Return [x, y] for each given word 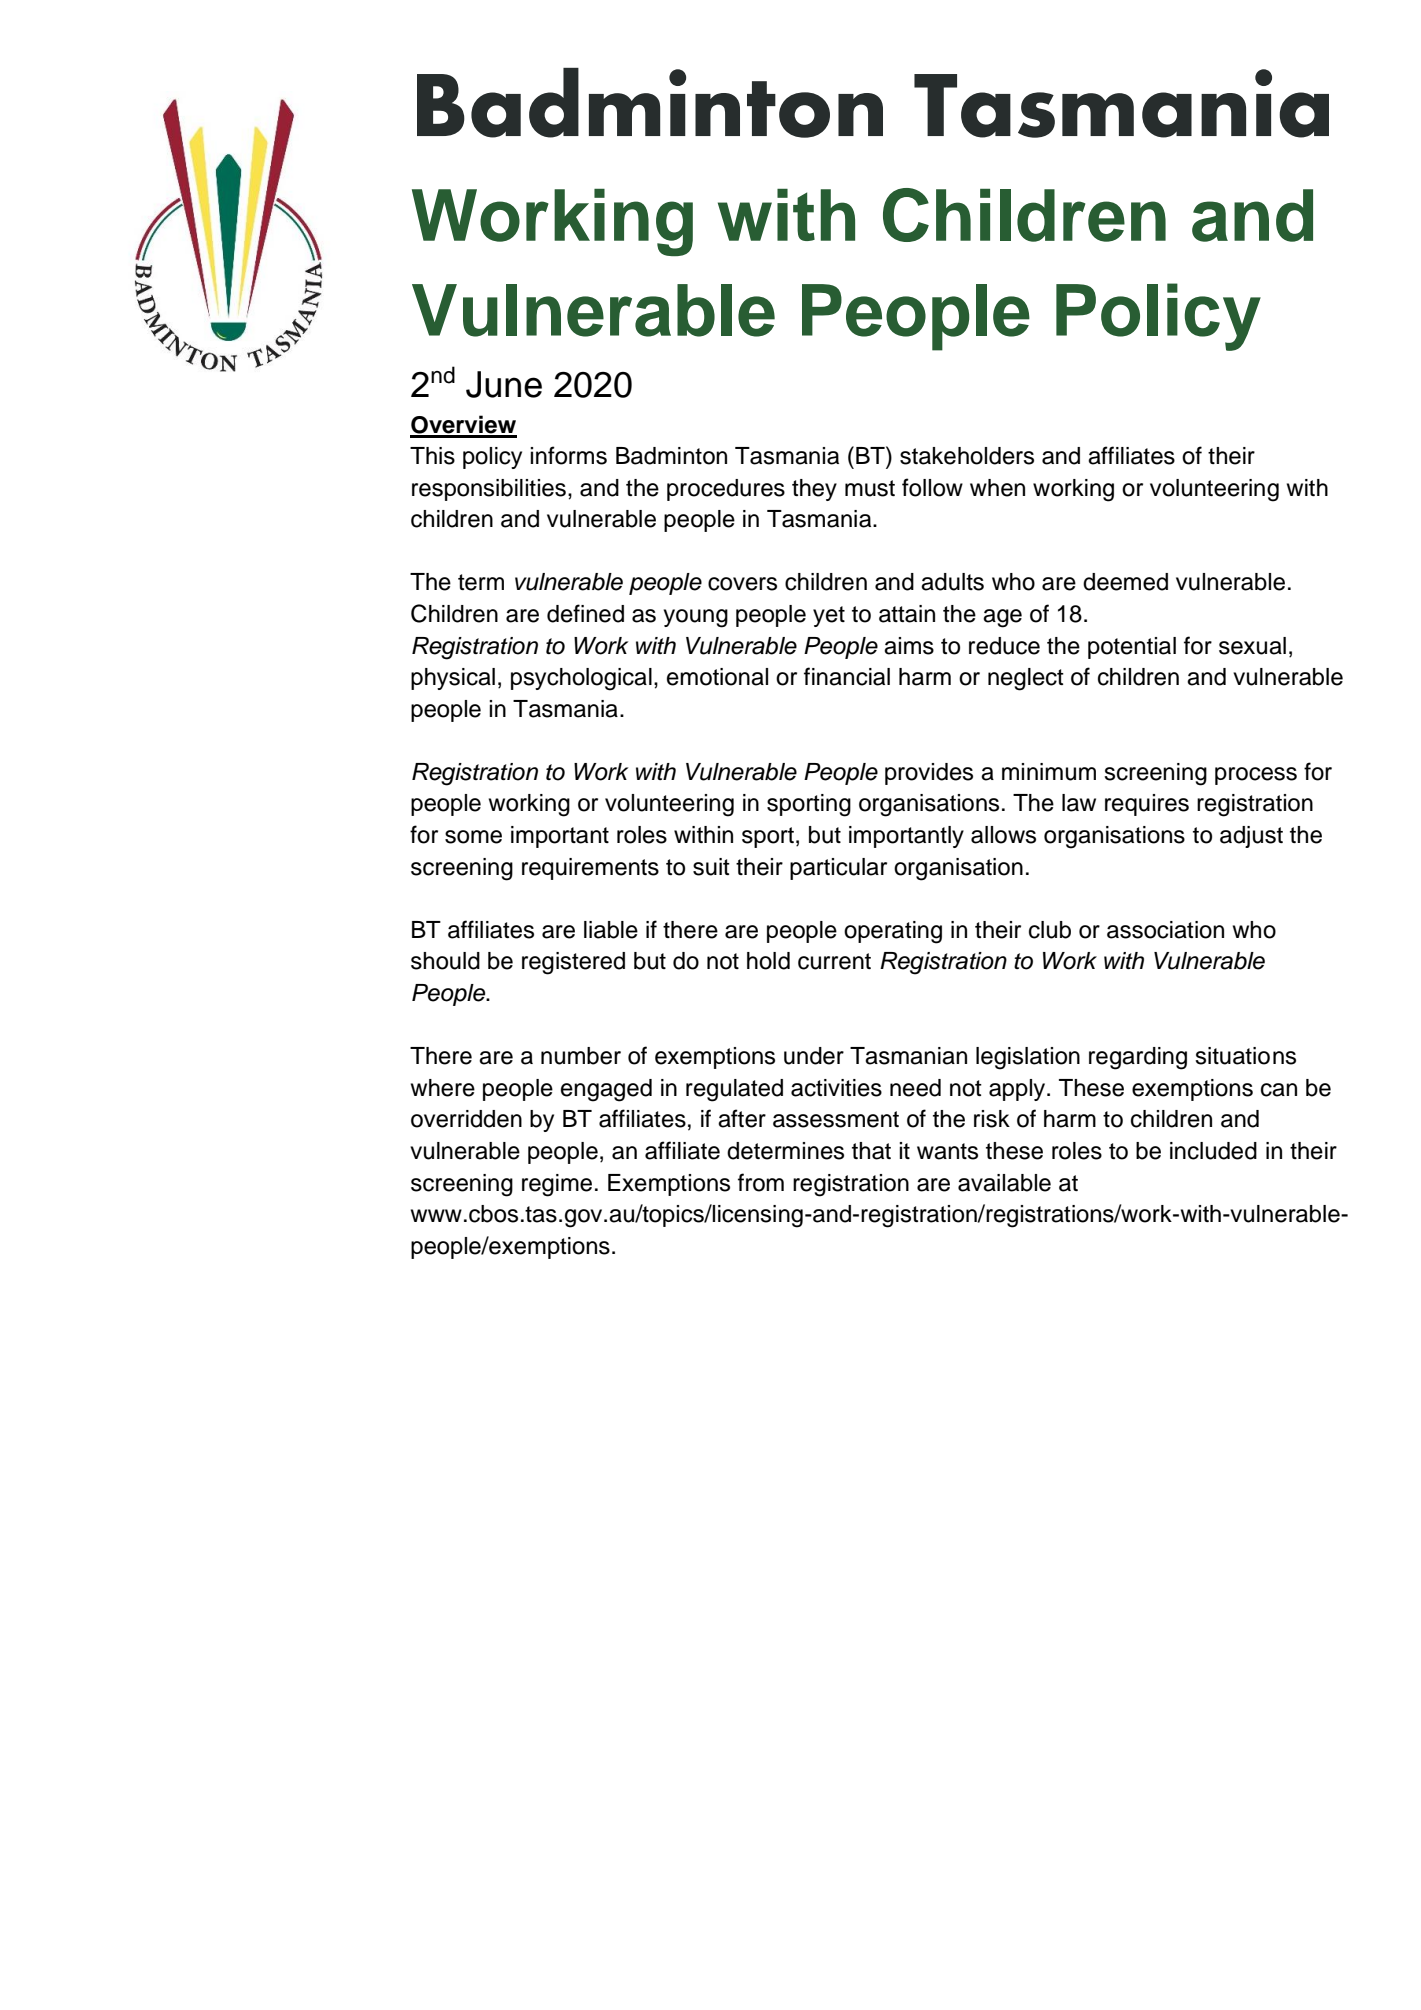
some [473, 837]
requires [1147, 805]
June [504, 384]
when [997, 488]
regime [557, 1185]
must [870, 488]
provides [929, 774]
